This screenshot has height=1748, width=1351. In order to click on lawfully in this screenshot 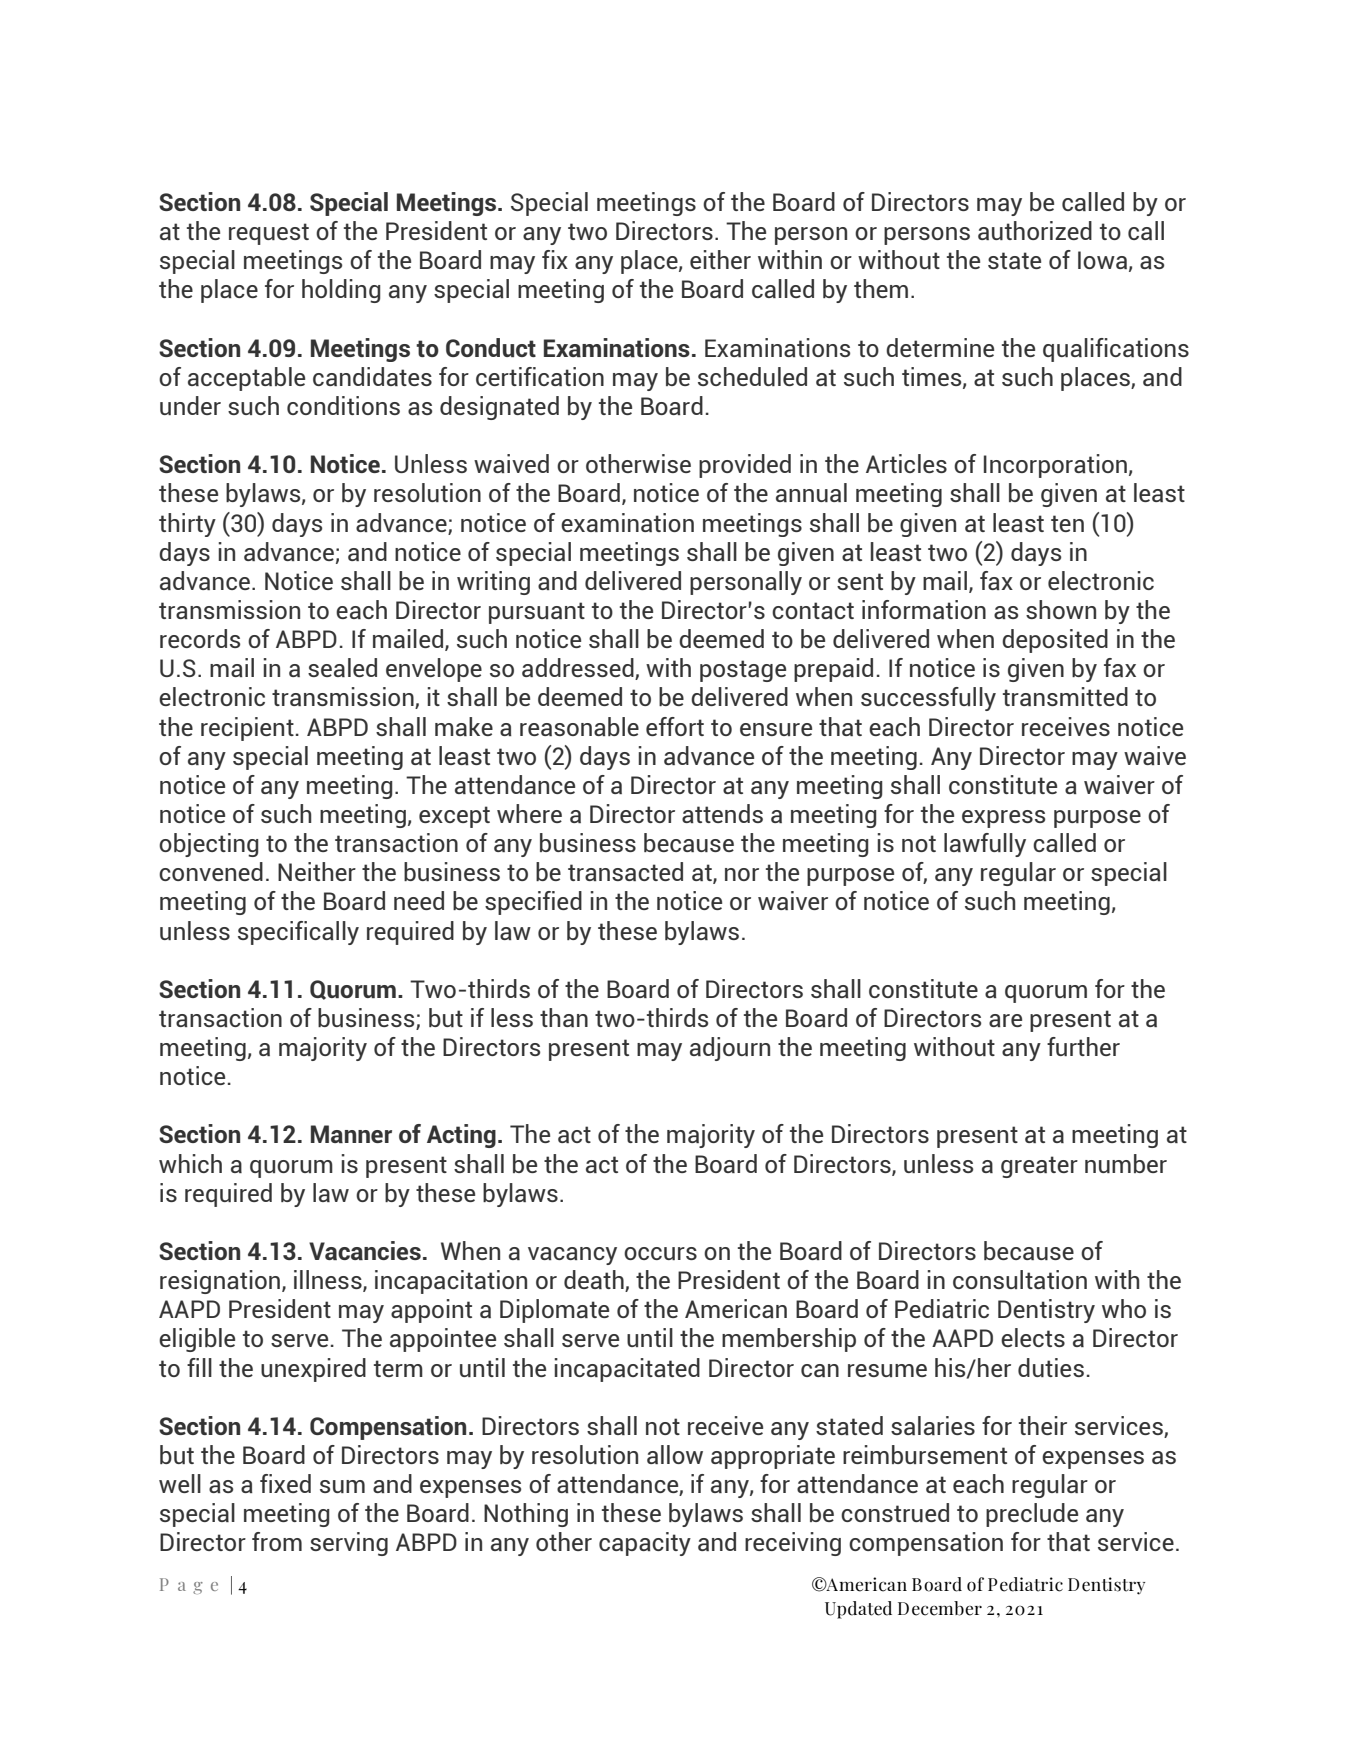, I will do `click(985, 845)`.
